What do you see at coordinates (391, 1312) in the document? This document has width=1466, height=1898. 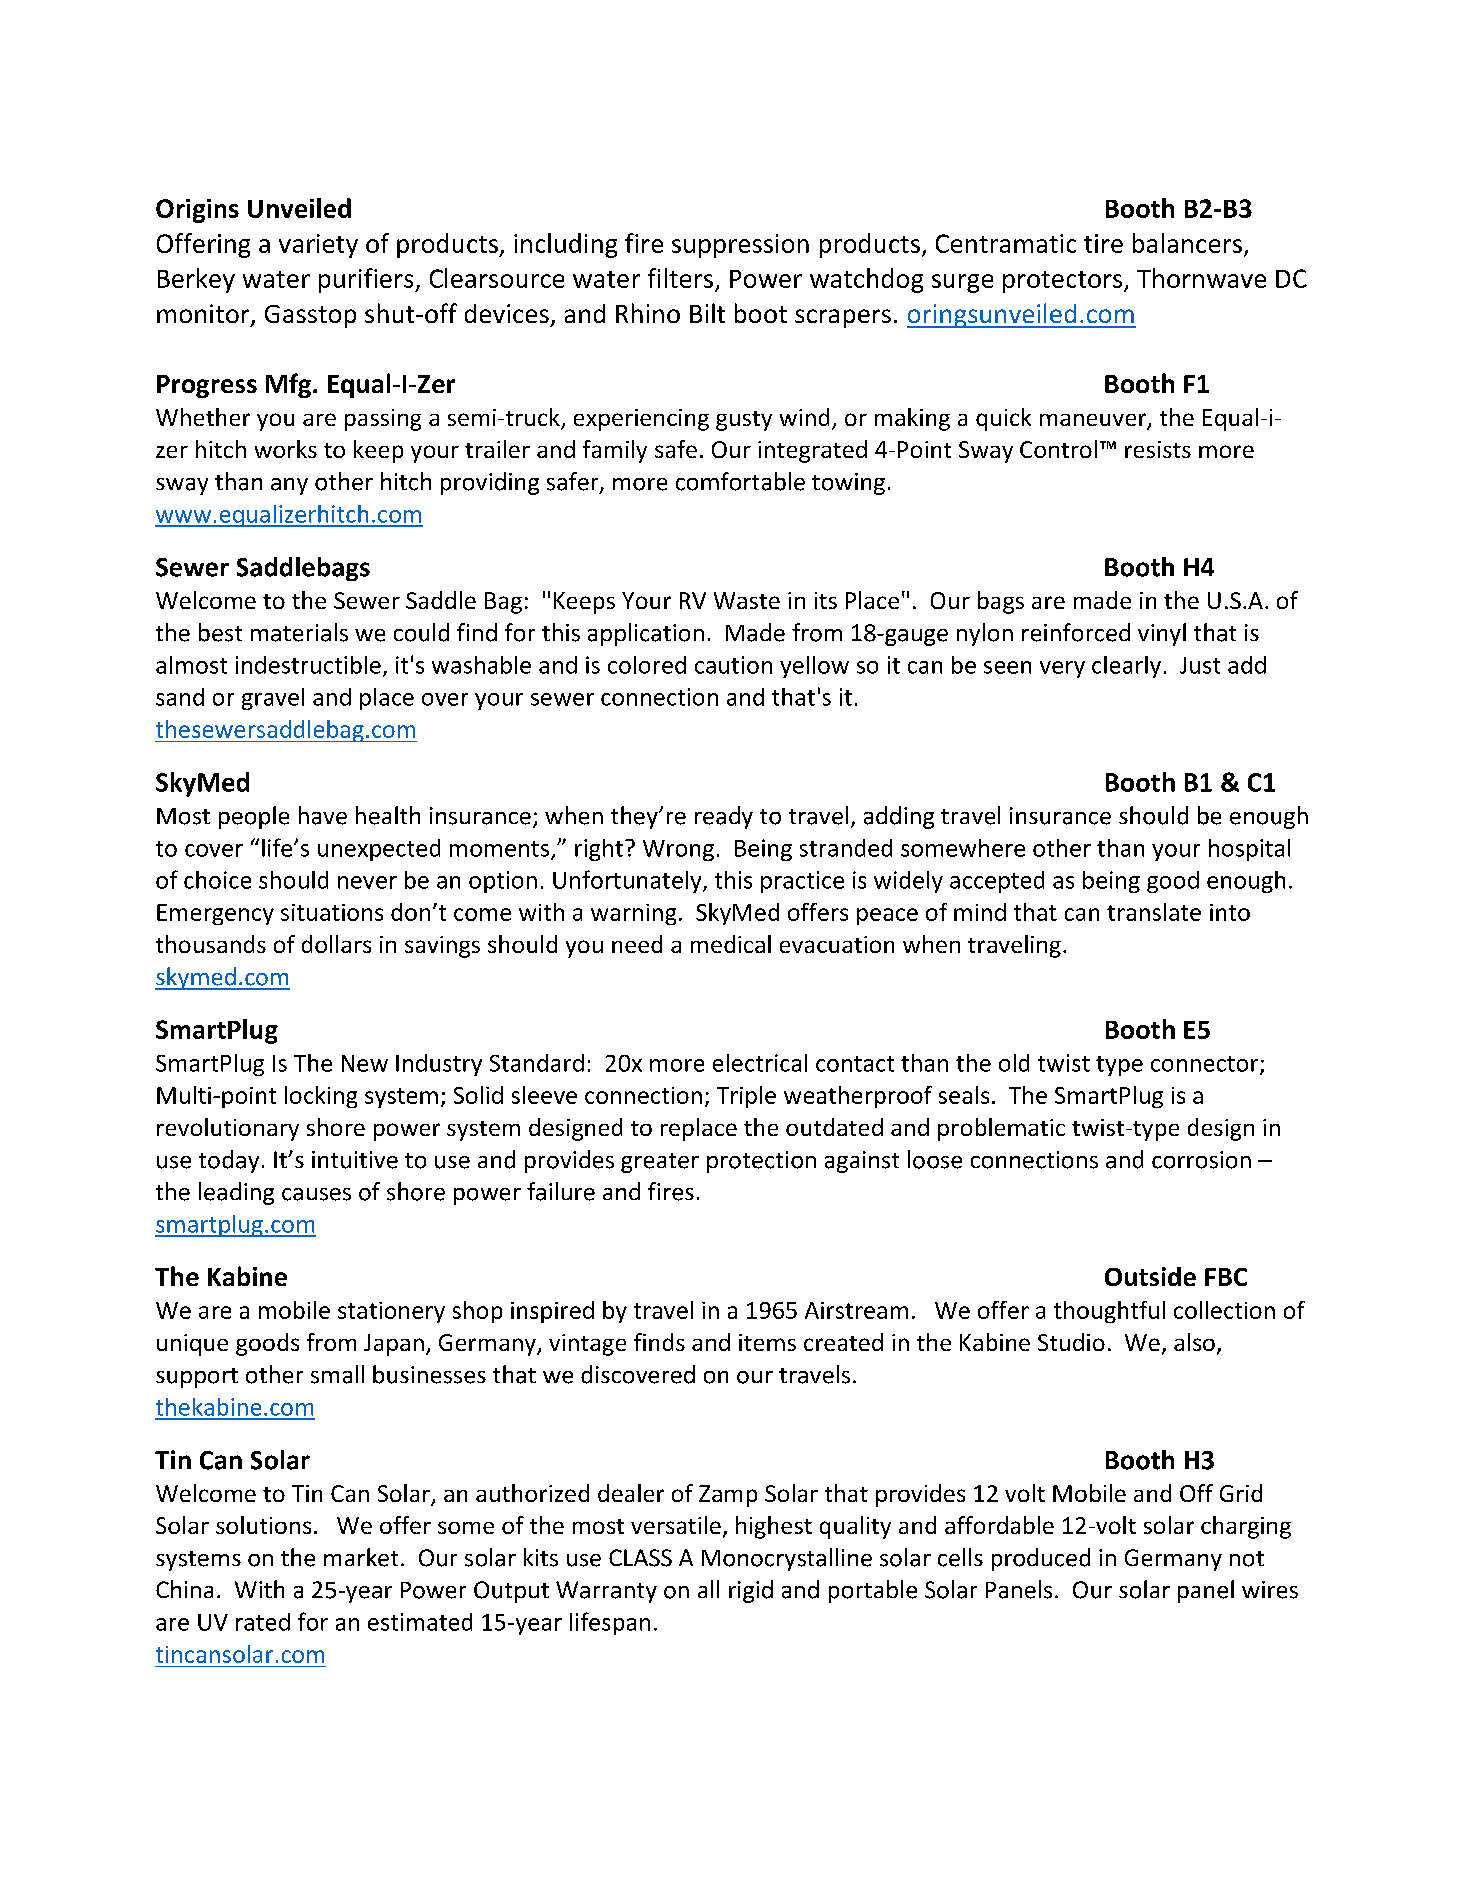 I see `stationery` at bounding box center [391, 1312].
